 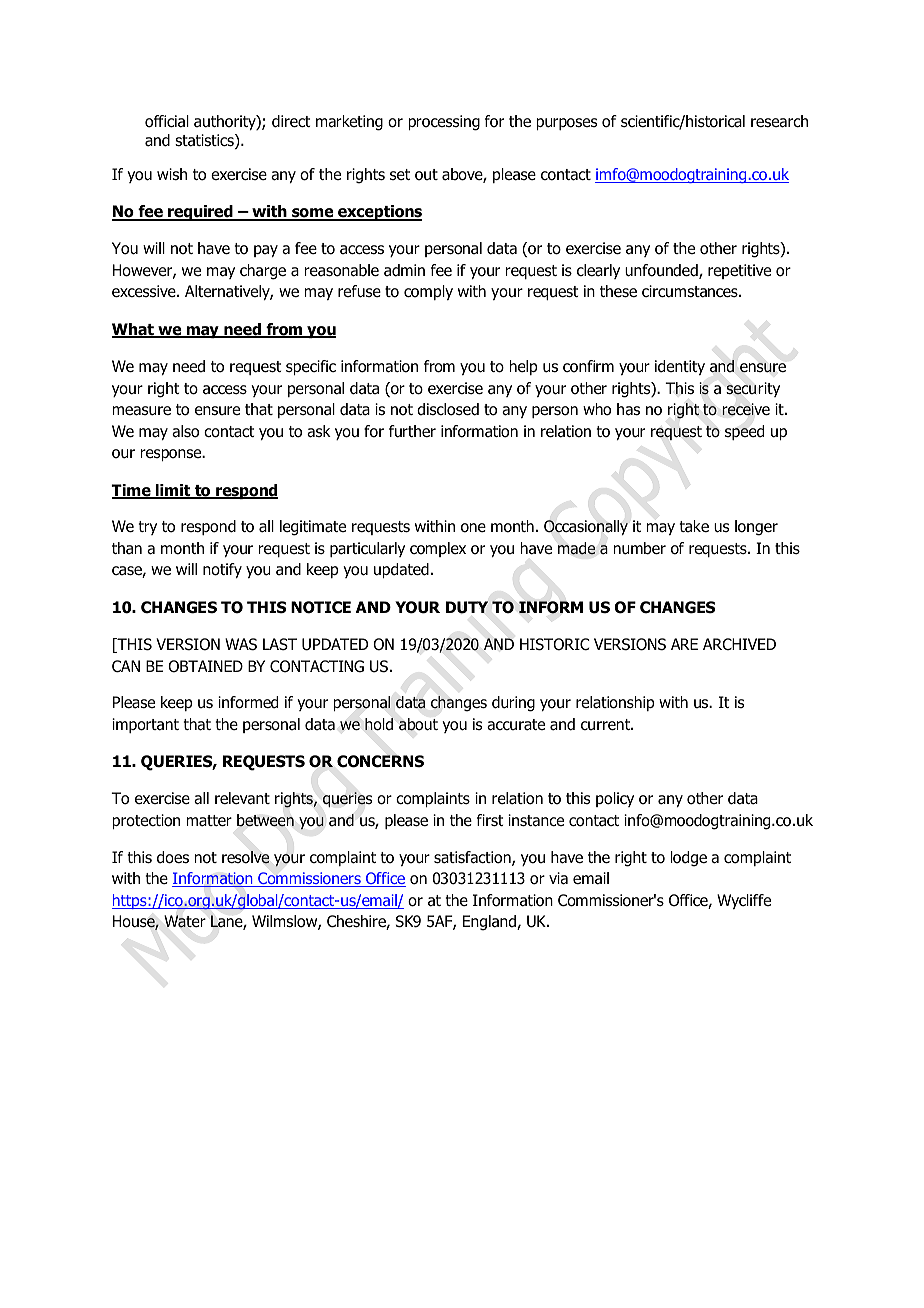 What do you see at coordinates (448, 409) in the screenshot?
I see `disclosed` at bounding box center [448, 409].
